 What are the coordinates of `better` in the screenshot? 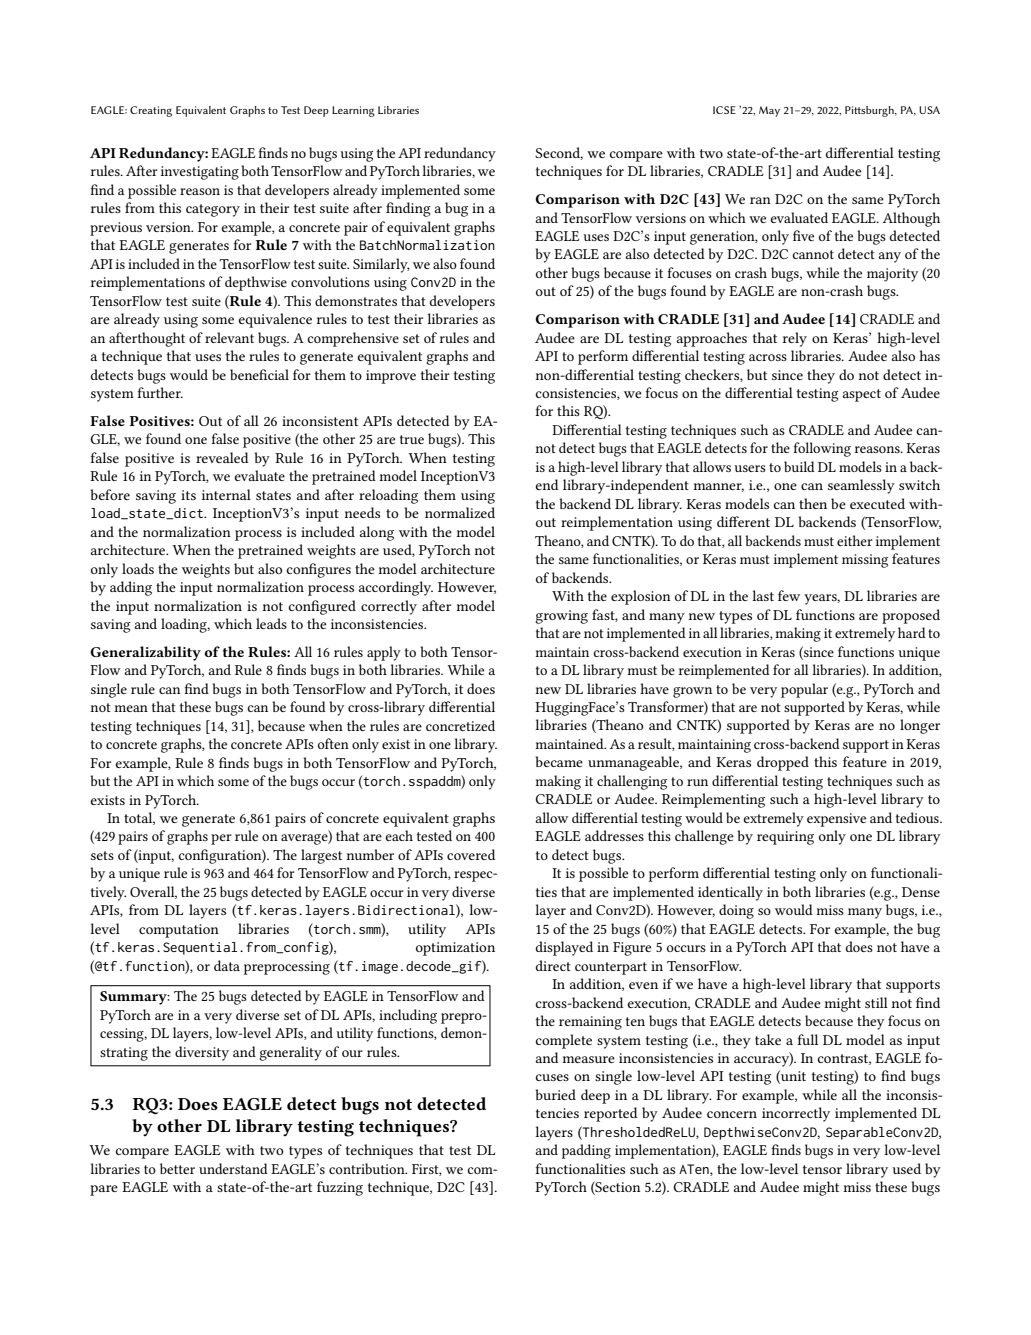 It's located at (177, 1168).
